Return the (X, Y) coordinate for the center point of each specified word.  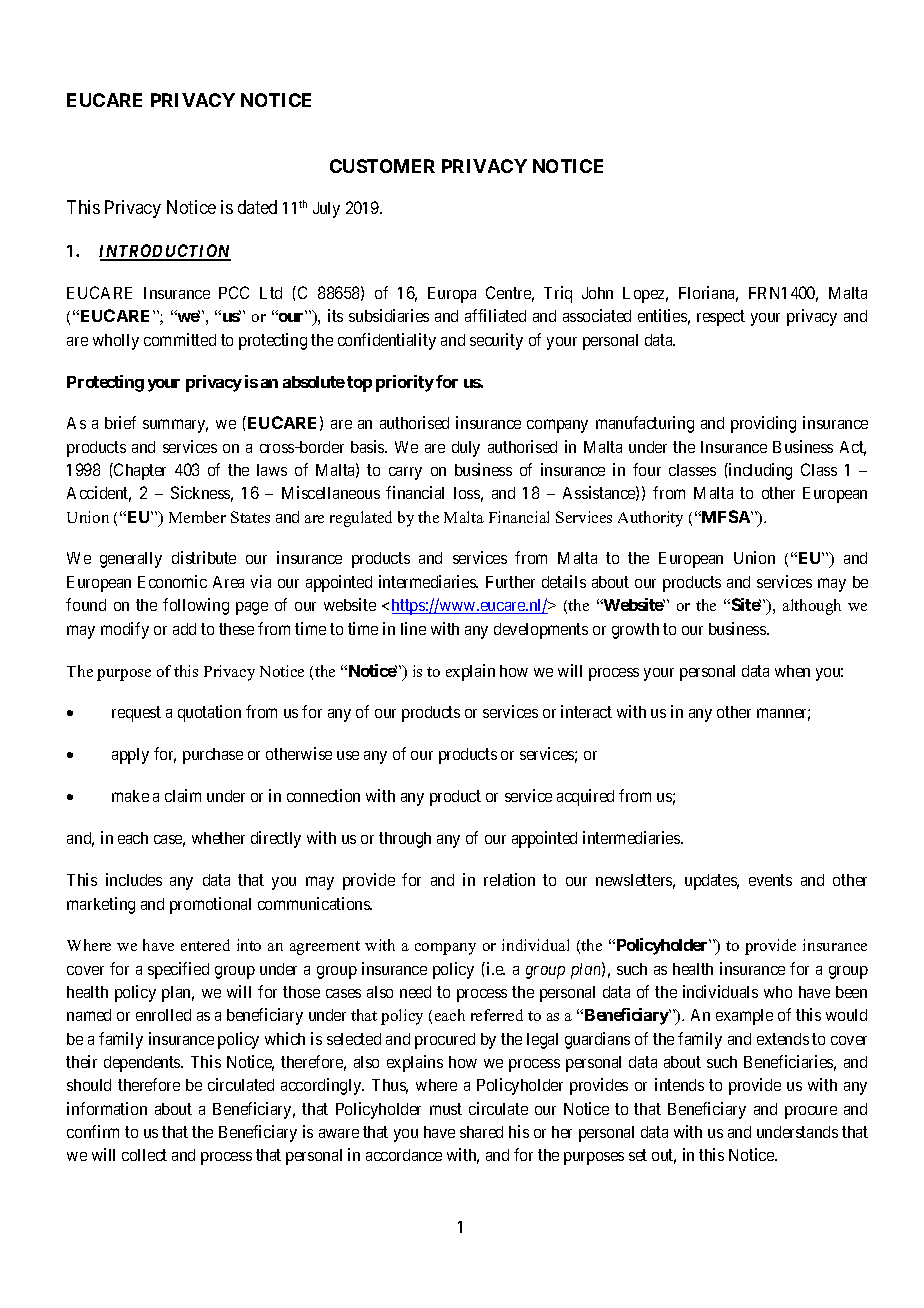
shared (481, 1132)
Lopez (645, 295)
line (413, 628)
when (792, 671)
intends (679, 1084)
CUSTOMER (382, 166)
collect (144, 1155)
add (184, 629)
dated (257, 207)
